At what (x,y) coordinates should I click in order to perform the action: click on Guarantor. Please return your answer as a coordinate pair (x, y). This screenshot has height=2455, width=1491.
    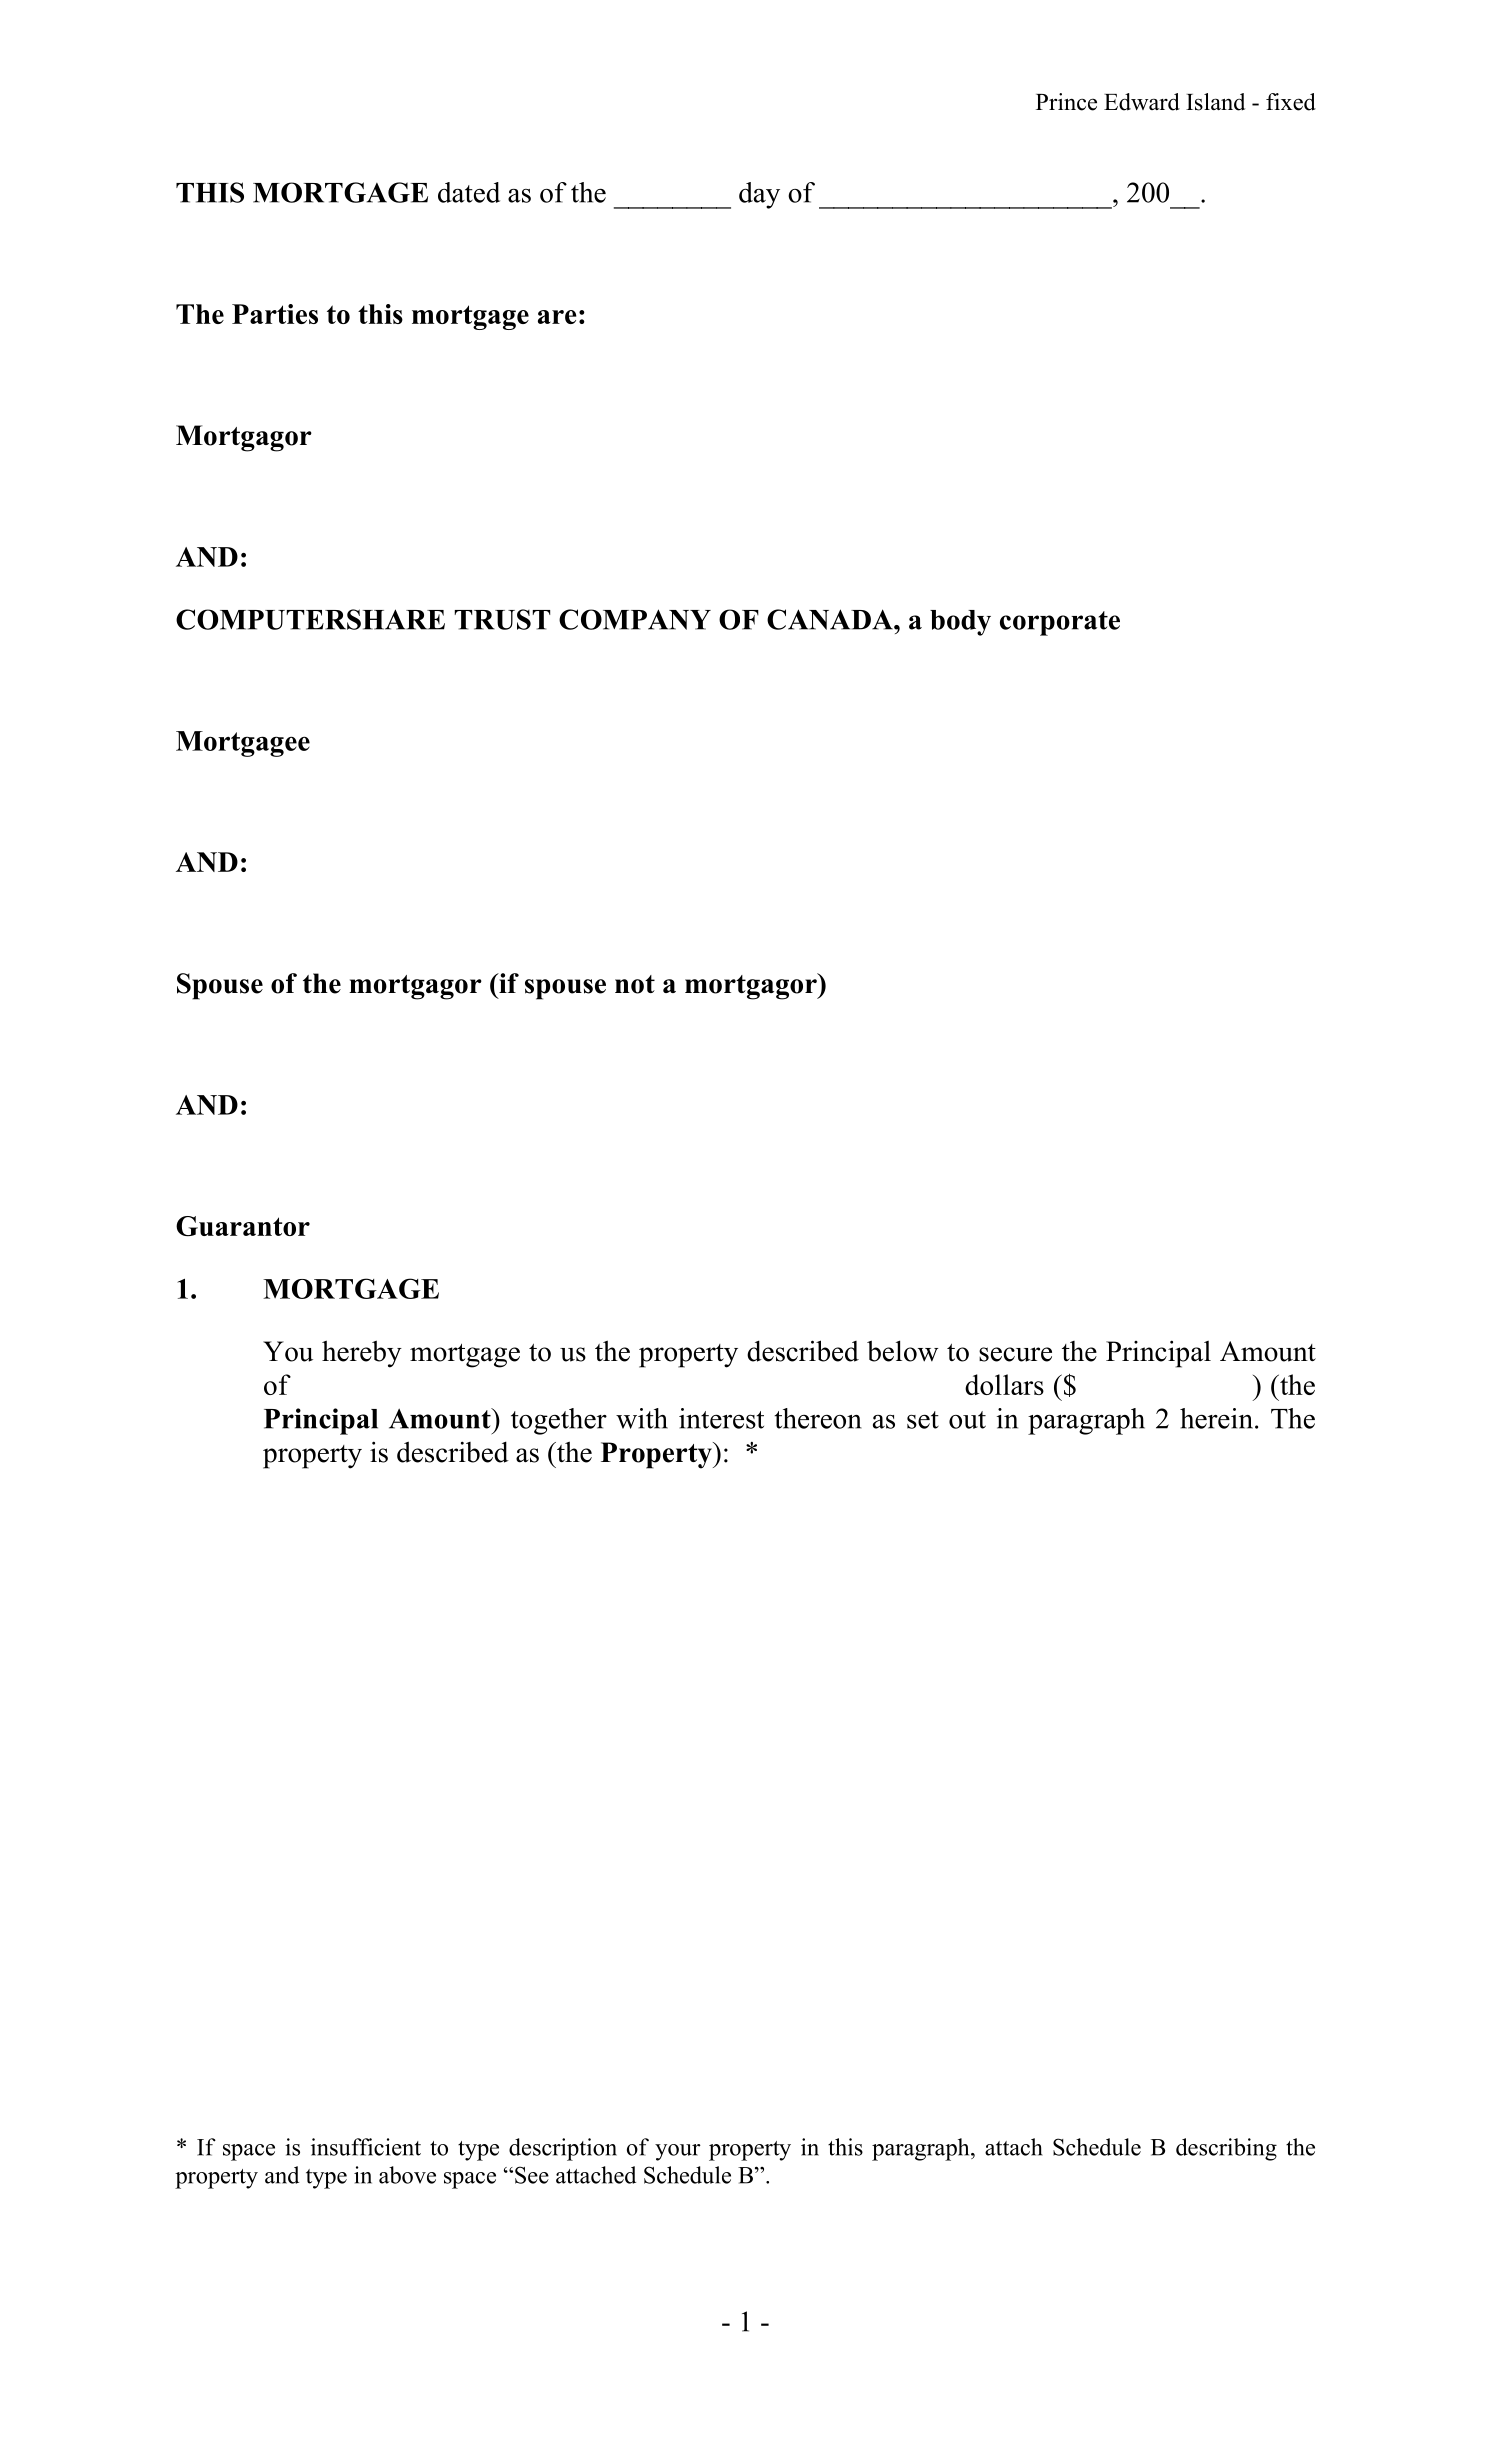
    Looking at the image, I should click on (243, 1226).
